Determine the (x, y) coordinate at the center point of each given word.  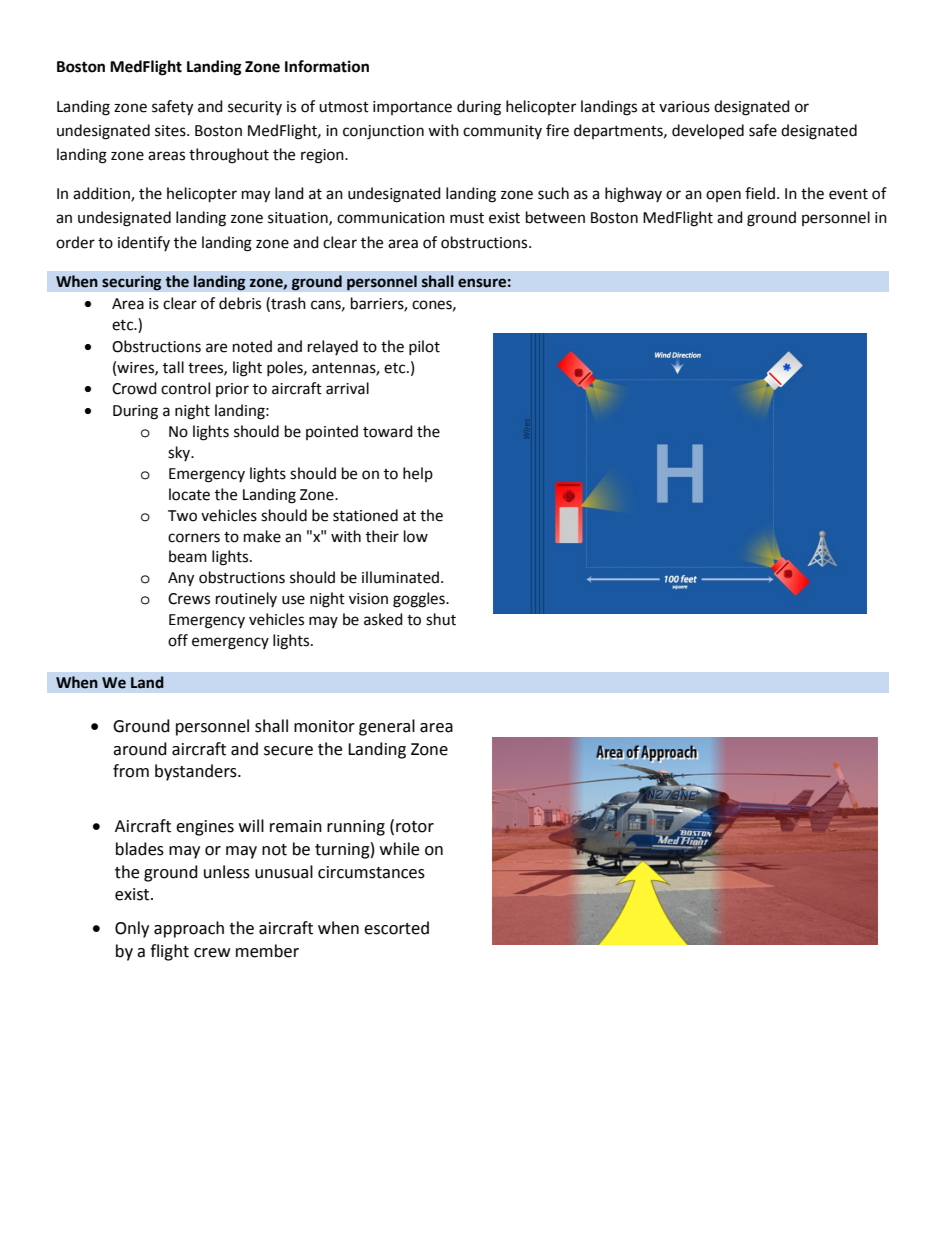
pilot (424, 347)
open (723, 196)
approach (189, 929)
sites (171, 131)
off (178, 640)
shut (441, 619)
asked (383, 619)
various (684, 107)
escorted (396, 928)
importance (412, 108)
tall (173, 367)
